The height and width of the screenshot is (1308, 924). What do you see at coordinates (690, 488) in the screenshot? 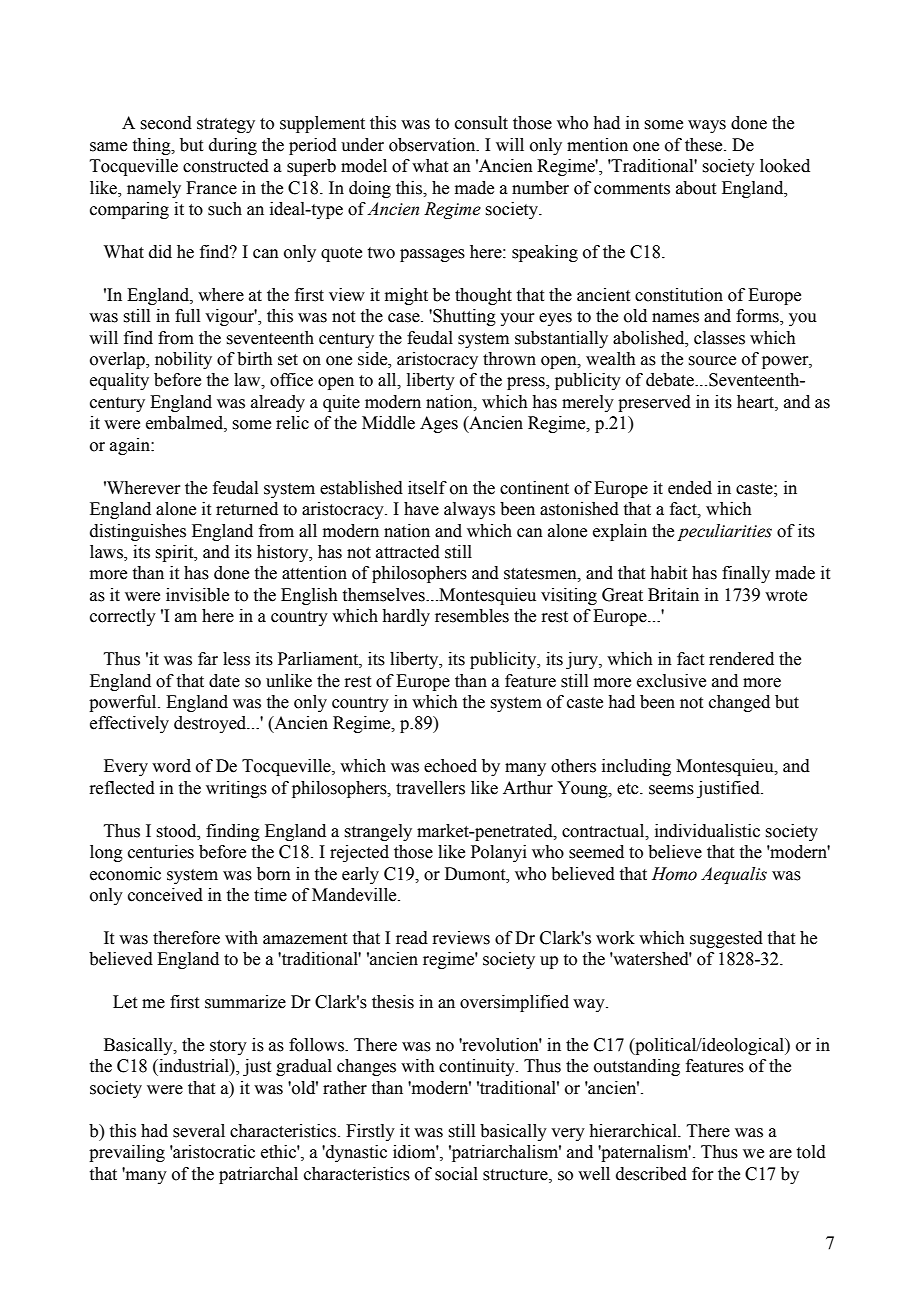
I see `ended` at bounding box center [690, 488].
